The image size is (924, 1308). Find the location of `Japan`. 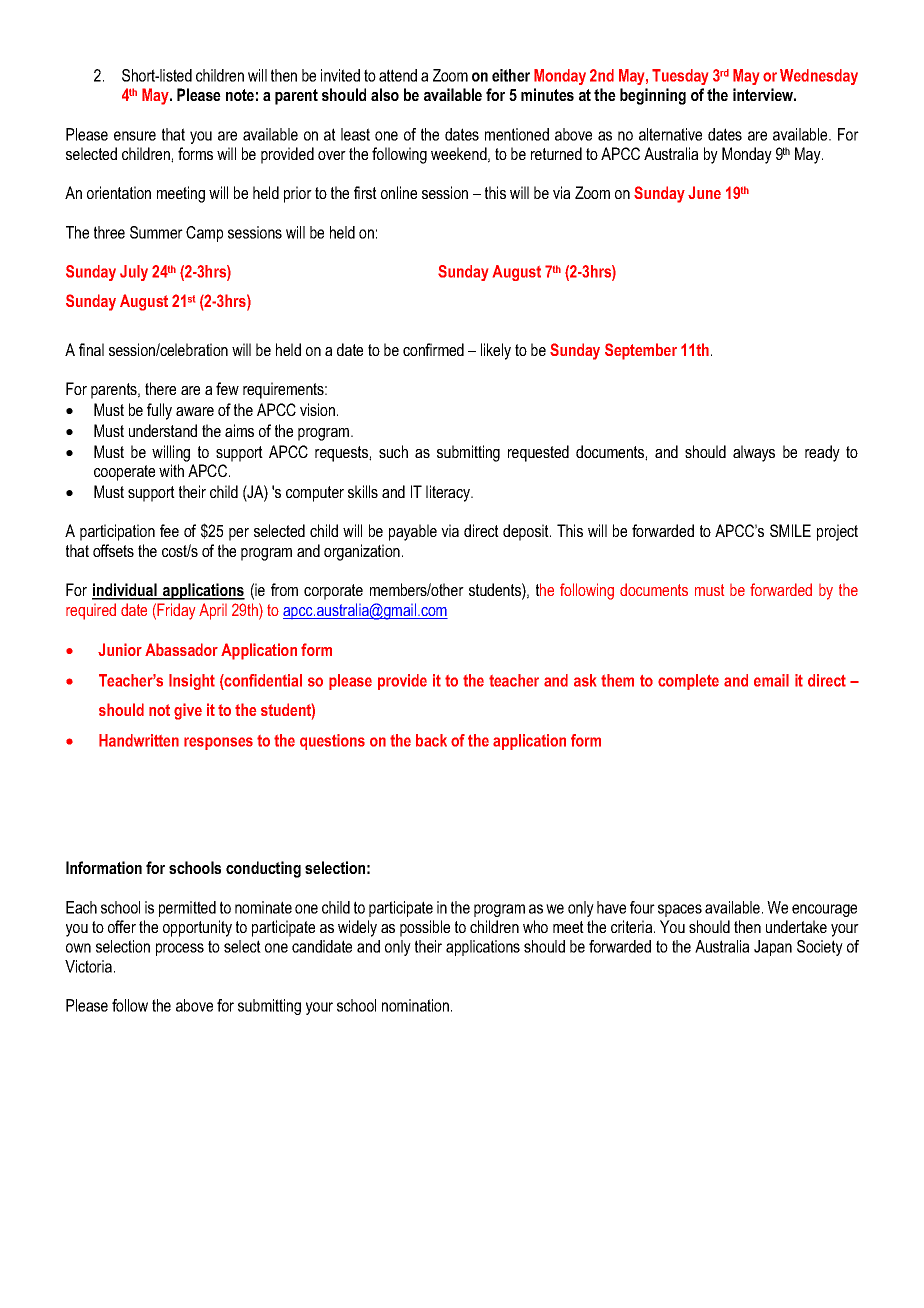

Japan is located at coordinates (773, 948).
